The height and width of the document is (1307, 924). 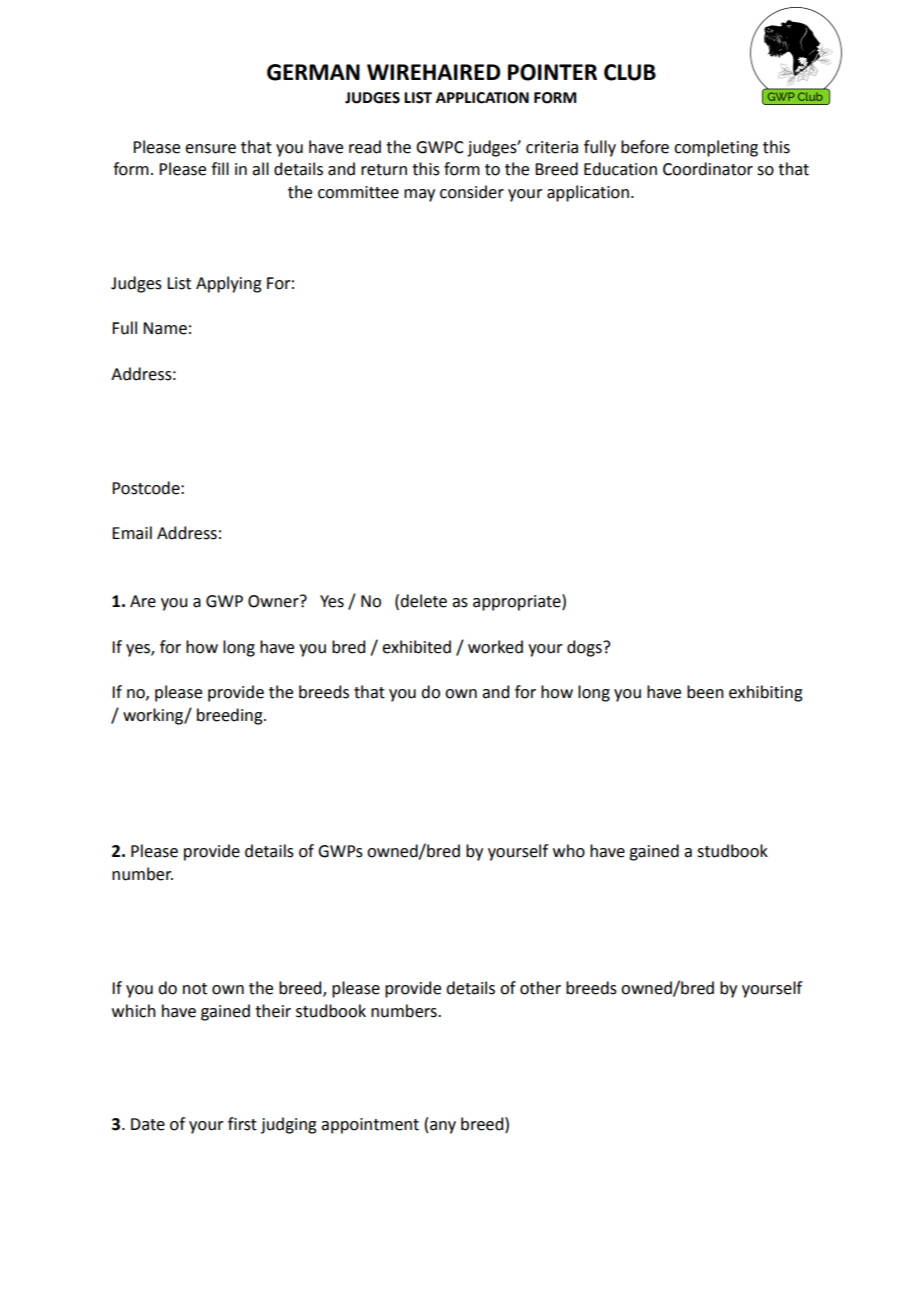 I want to click on been, so click(x=705, y=692).
